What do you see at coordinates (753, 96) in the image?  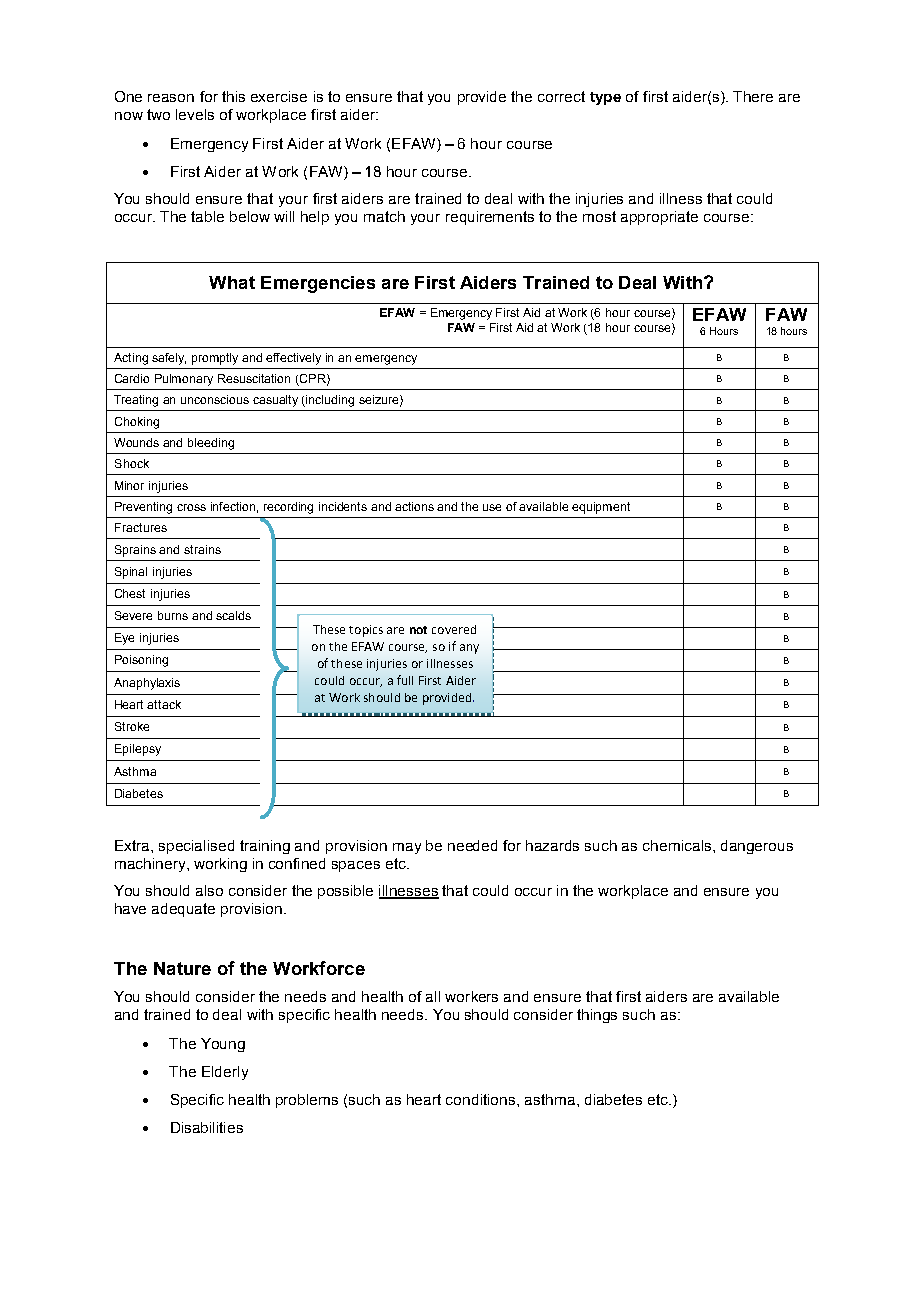 I see `There` at bounding box center [753, 96].
